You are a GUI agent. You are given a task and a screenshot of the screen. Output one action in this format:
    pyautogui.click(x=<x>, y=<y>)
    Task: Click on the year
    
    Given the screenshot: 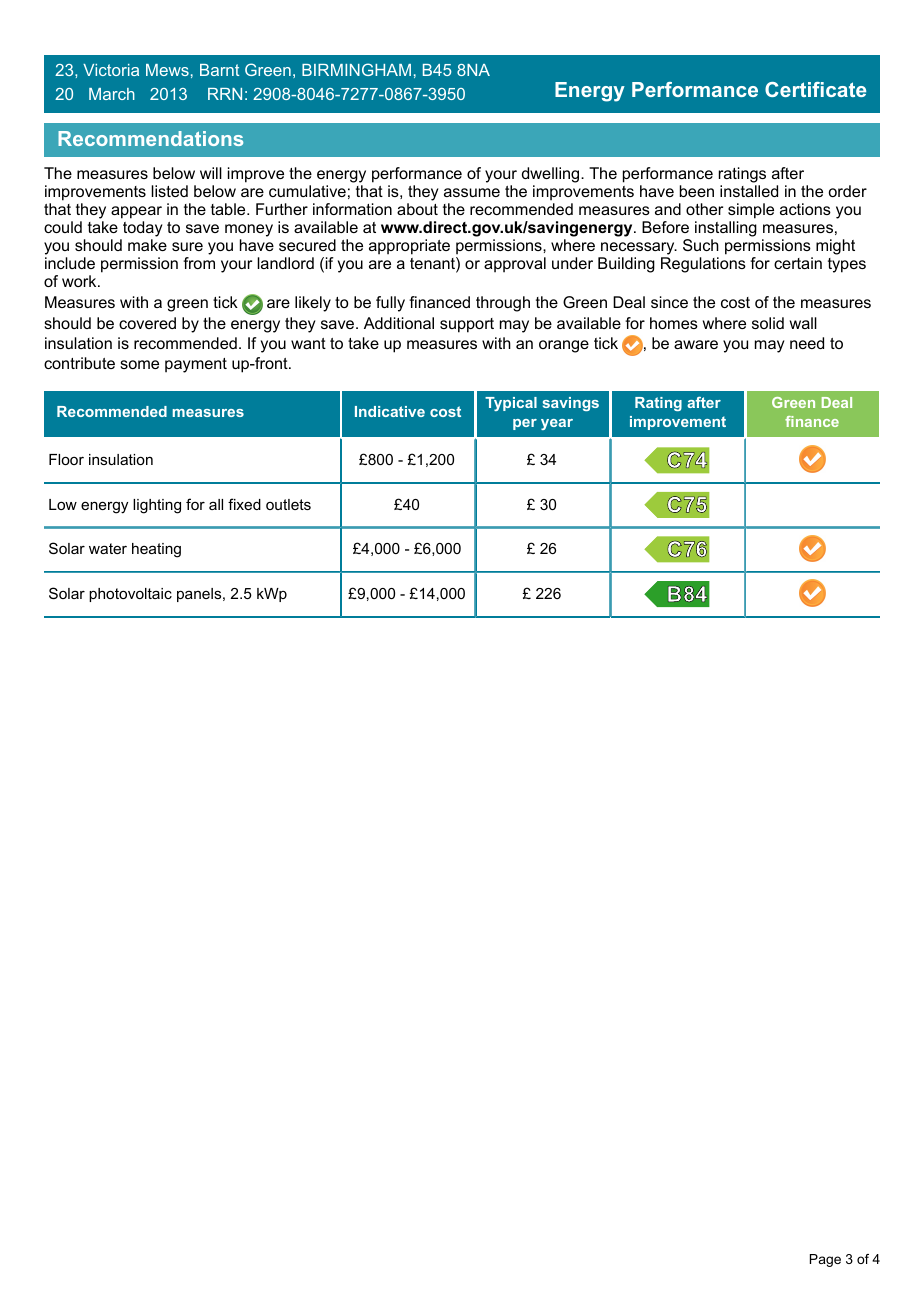 What is the action you would take?
    pyautogui.click(x=557, y=424)
